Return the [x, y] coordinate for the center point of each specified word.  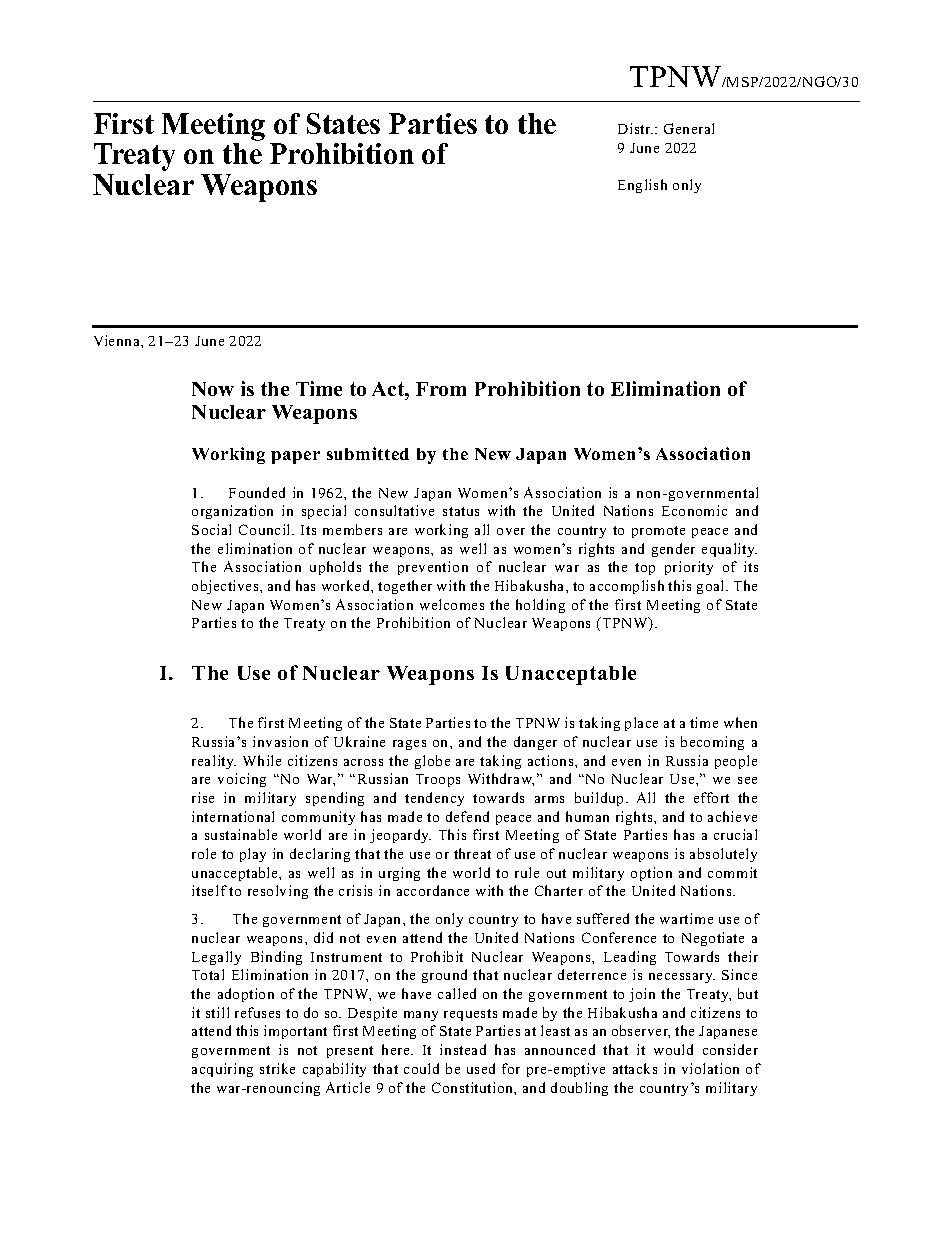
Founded [257, 492]
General [689, 128]
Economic [694, 510]
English [642, 186]
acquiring [222, 1070]
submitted [368, 453]
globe [432, 762]
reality [214, 762]
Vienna [118, 340]
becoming [712, 743]
